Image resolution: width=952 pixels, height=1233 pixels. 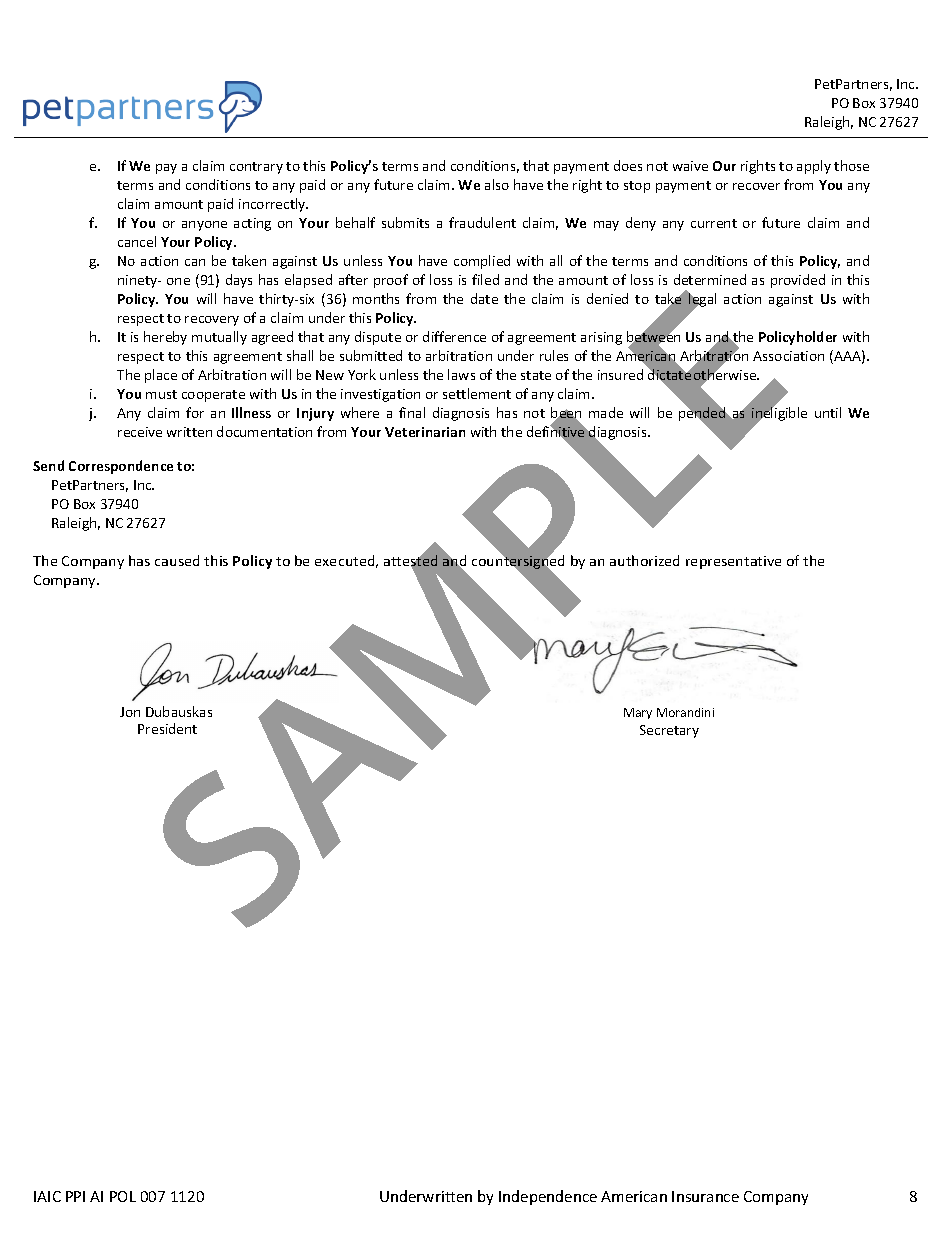 I want to click on authorized, so click(x=644, y=560).
